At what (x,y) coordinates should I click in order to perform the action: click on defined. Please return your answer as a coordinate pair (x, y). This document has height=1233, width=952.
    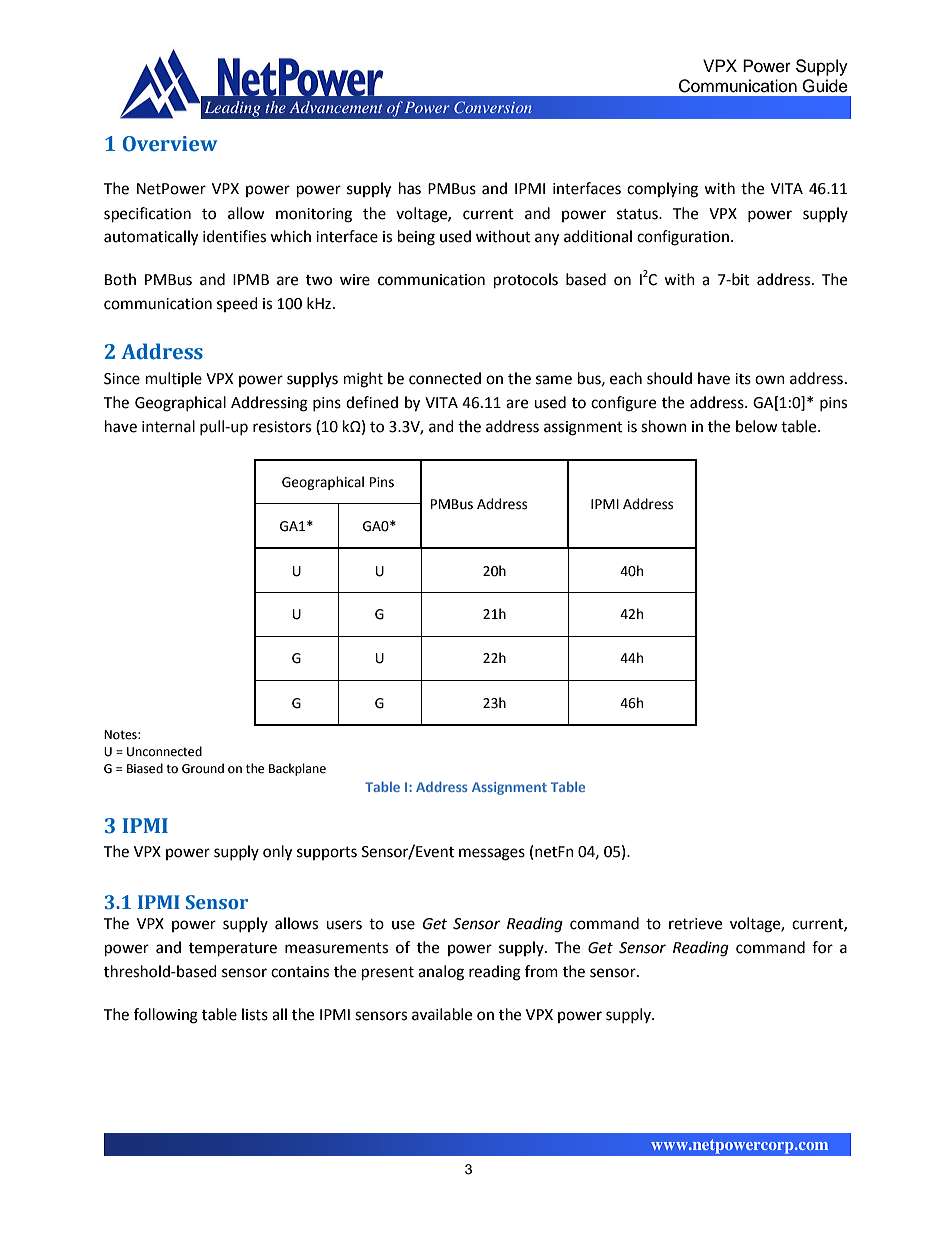
    Looking at the image, I should click on (372, 402).
